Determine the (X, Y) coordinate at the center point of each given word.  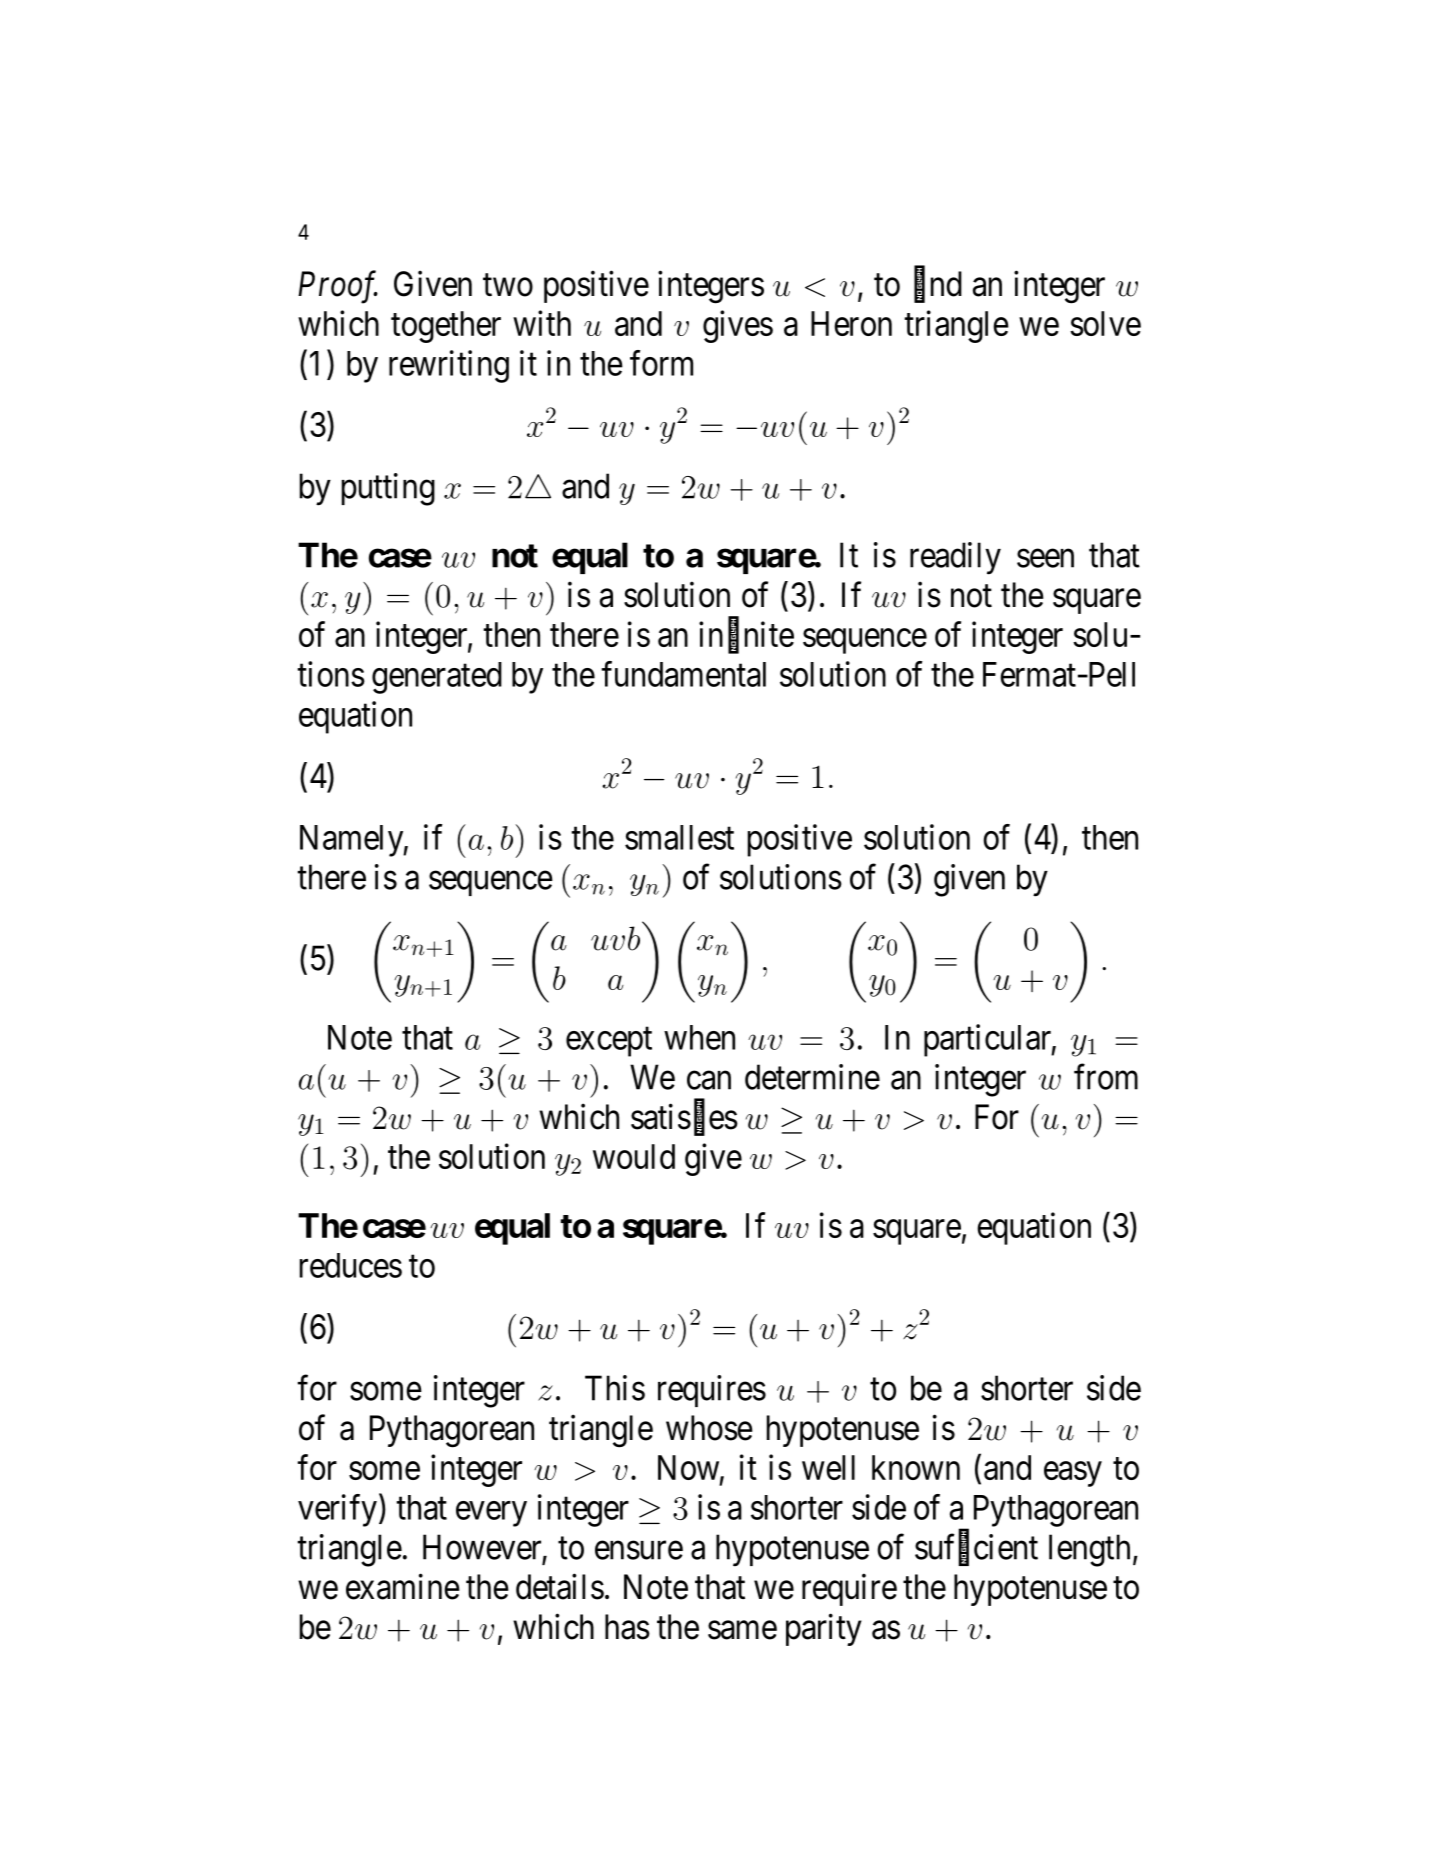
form (661, 363)
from (1106, 1077)
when (699, 1037)
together (446, 327)
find (938, 284)
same (742, 1630)
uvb (615, 938)
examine (403, 1587)
